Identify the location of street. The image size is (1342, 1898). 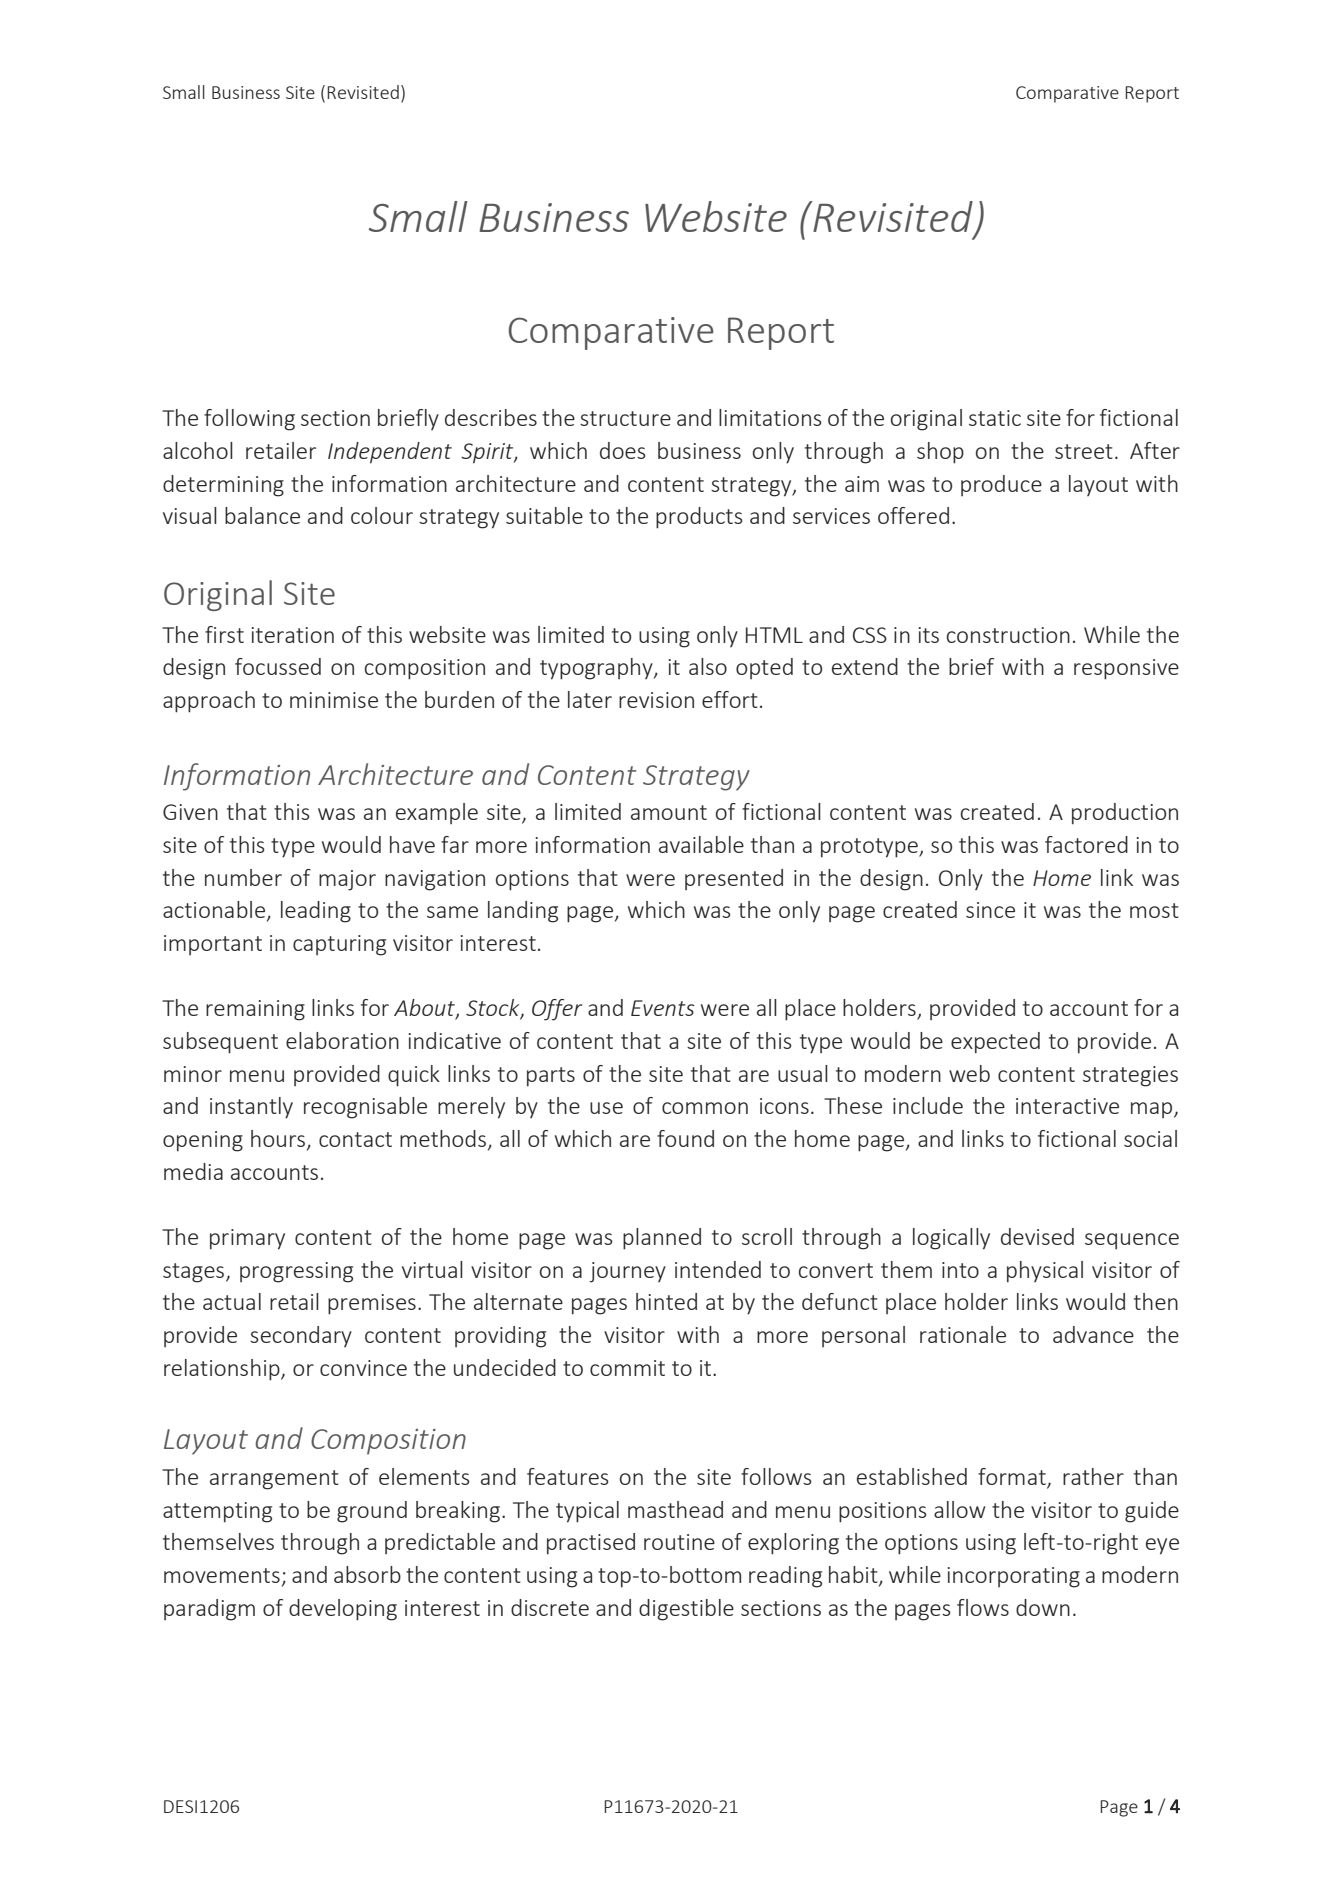
(1084, 451).
